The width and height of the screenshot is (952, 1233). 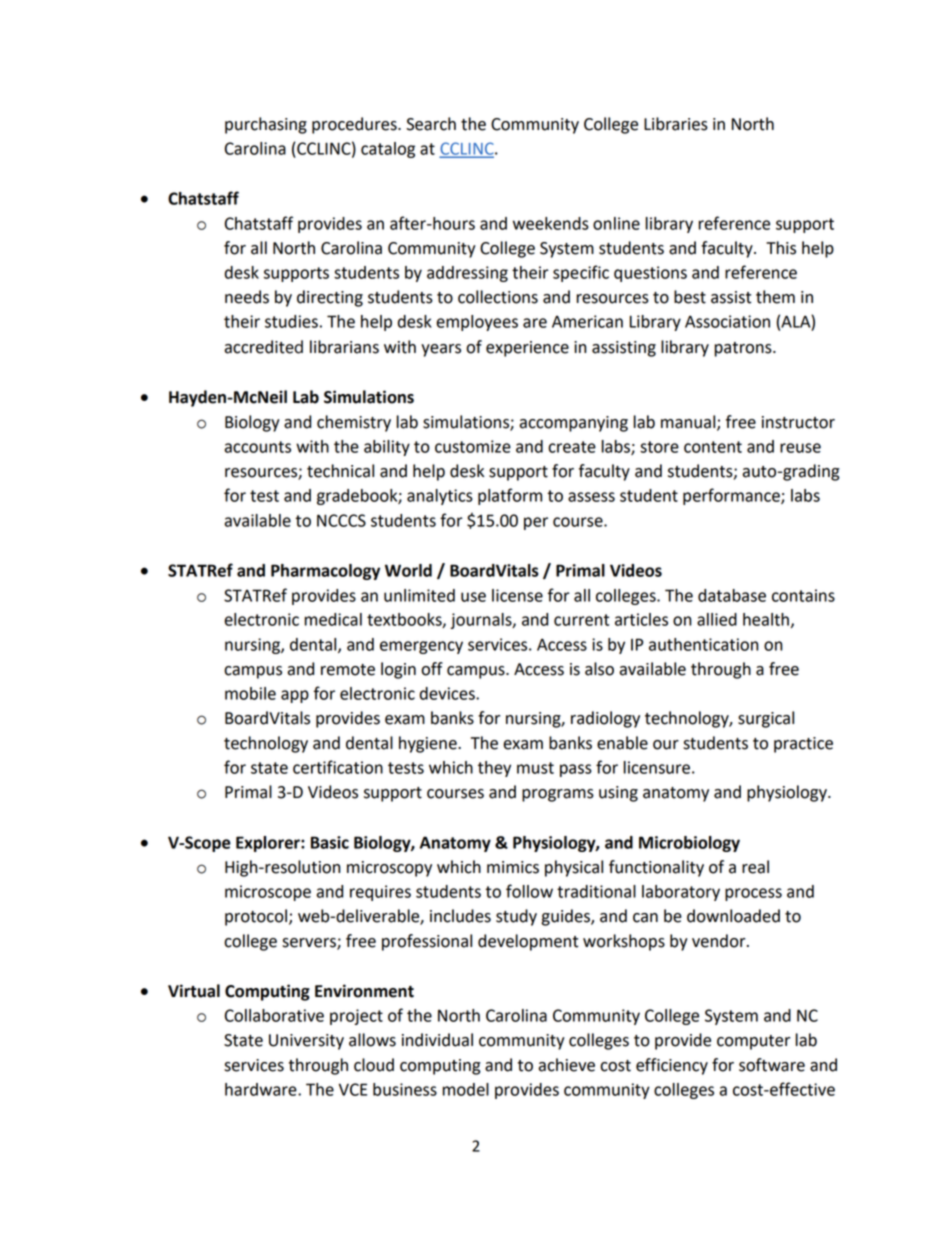 I want to click on certification, so click(x=338, y=767).
